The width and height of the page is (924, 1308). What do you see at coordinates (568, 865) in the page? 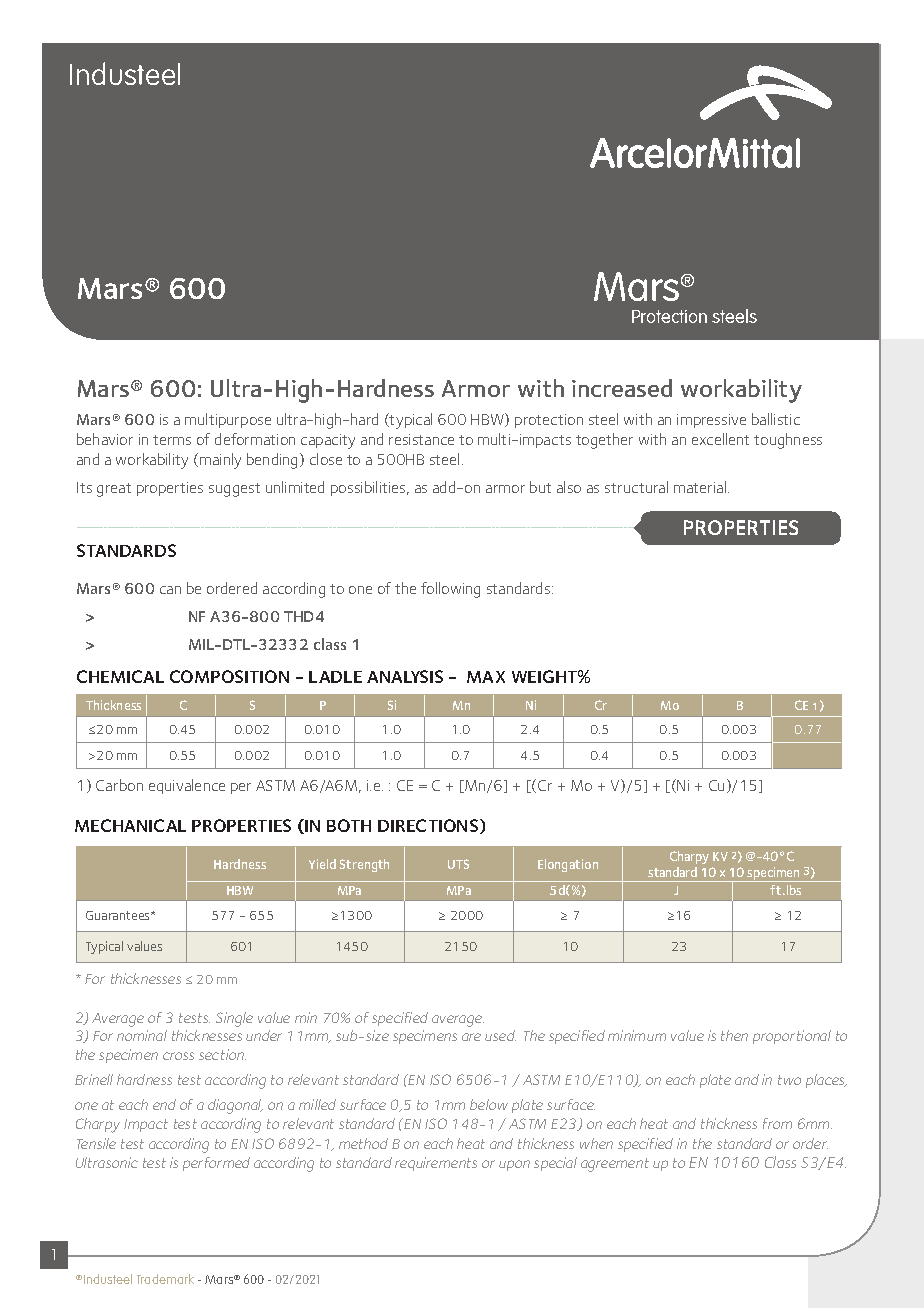
I see `Elongation` at bounding box center [568, 865].
